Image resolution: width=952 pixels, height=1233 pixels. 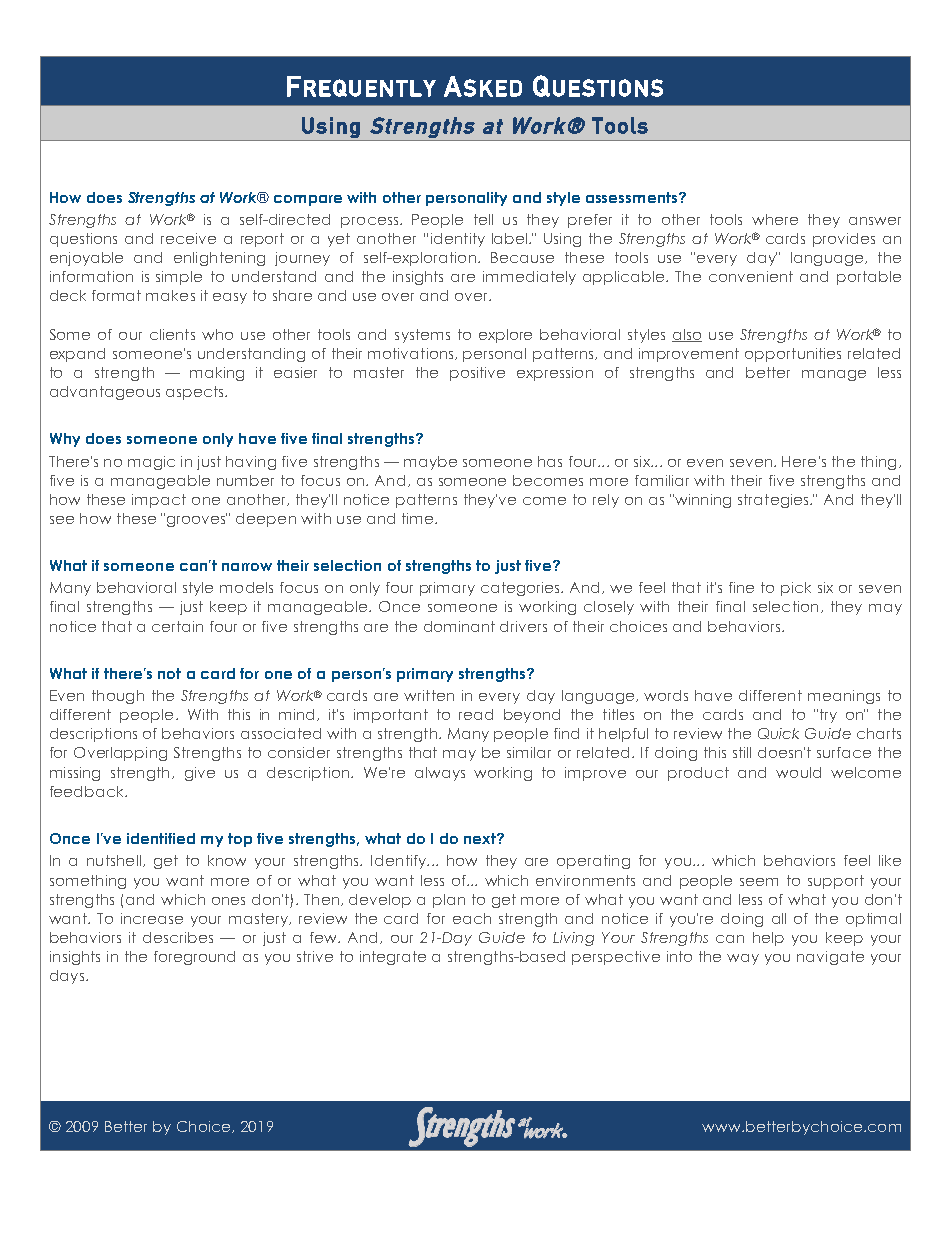 I want to click on strategies, so click(x=774, y=501).
